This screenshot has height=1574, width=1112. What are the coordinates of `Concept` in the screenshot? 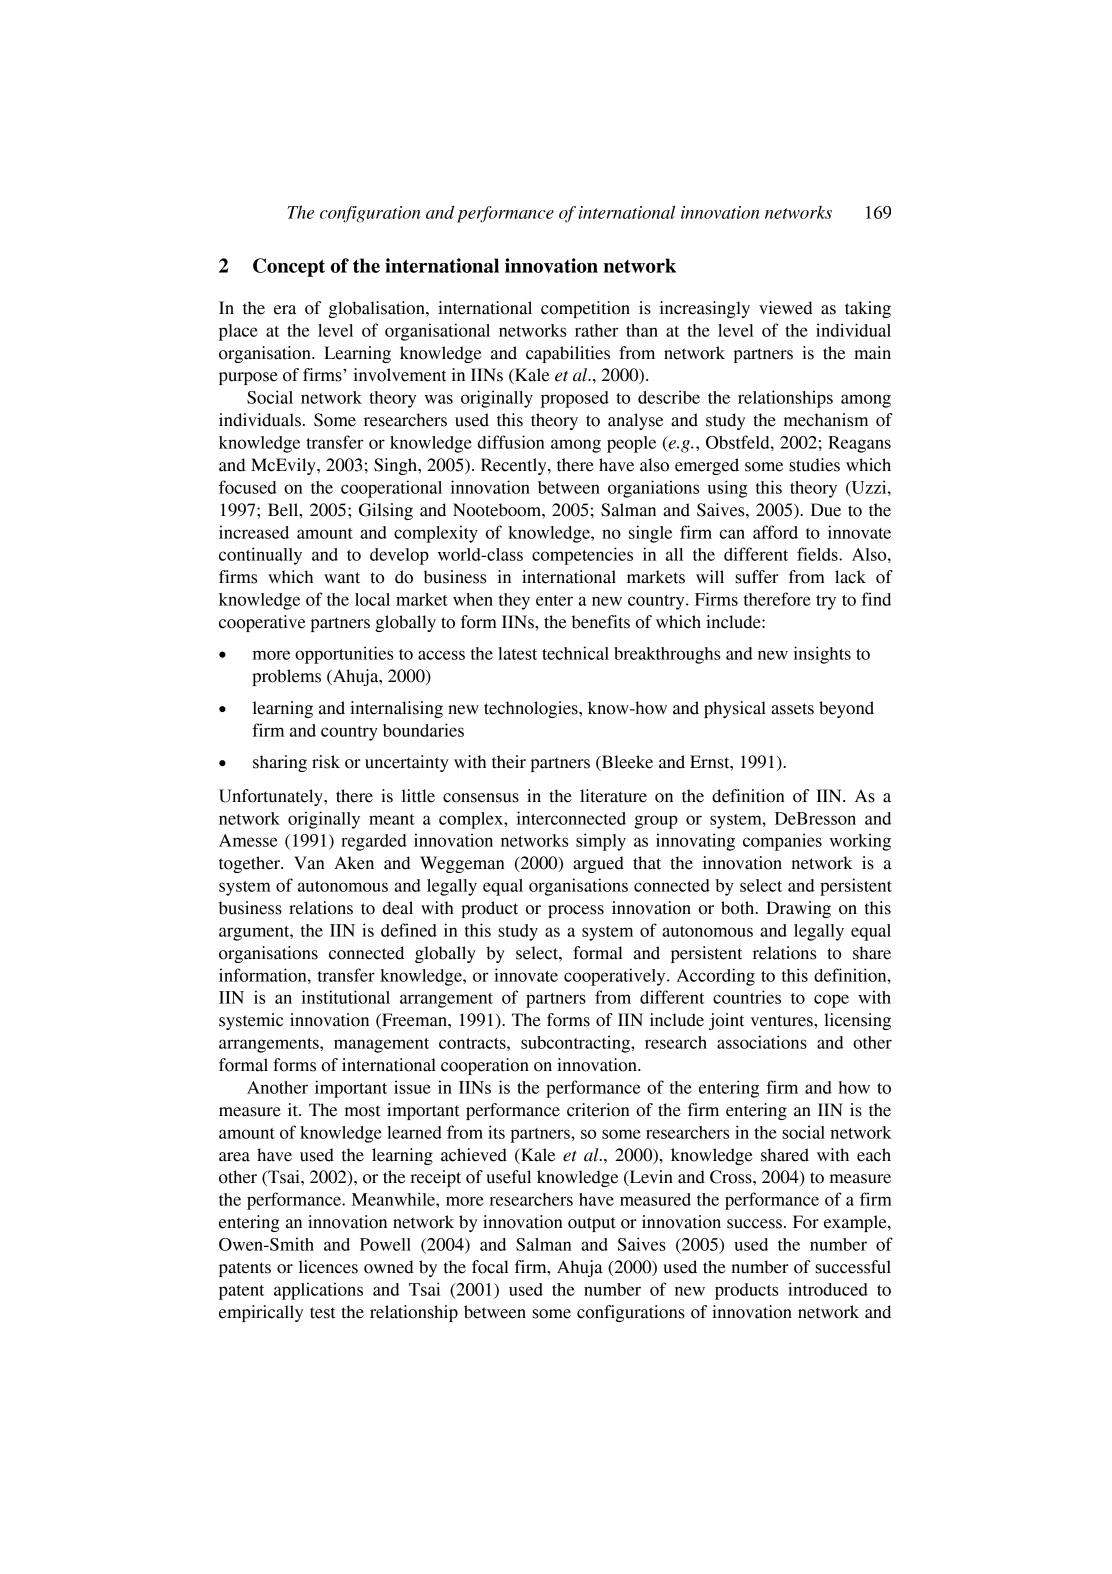 It's located at (289, 267).
